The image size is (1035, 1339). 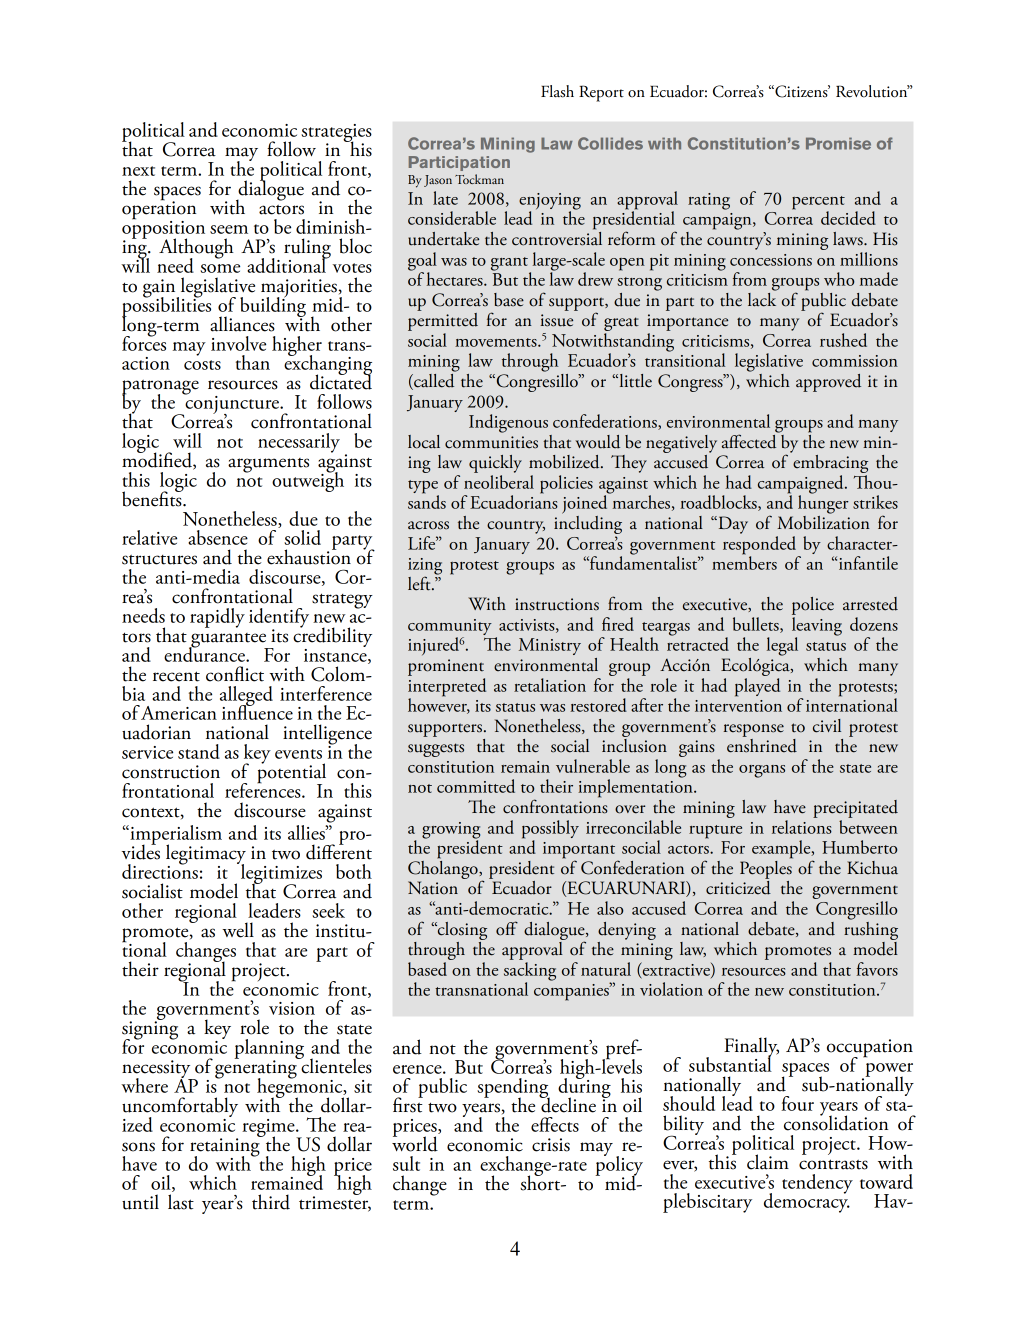 What do you see at coordinates (268, 465) in the screenshot?
I see `arguments` at bounding box center [268, 465].
